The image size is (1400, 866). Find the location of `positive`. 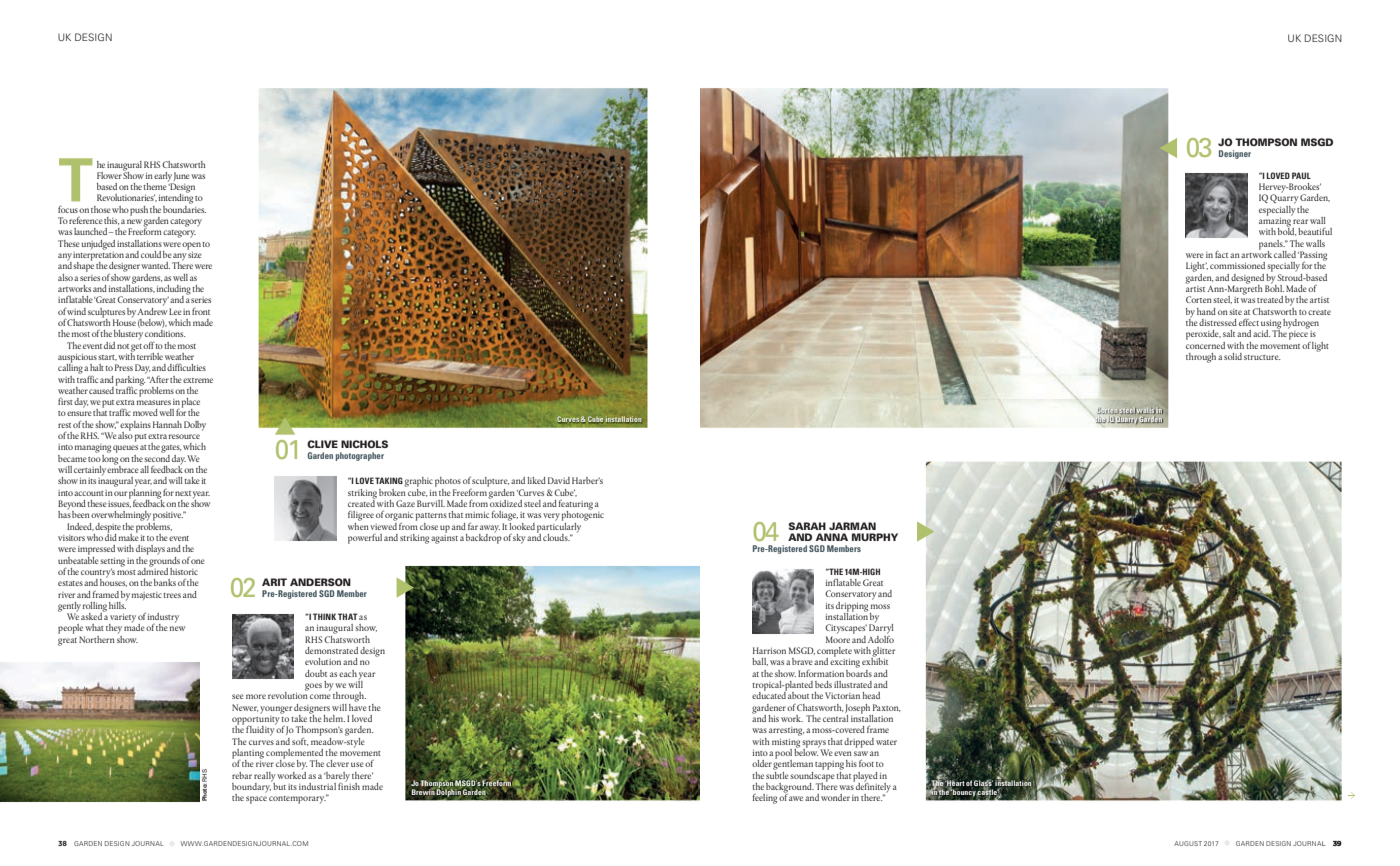

positive is located at coordinates (168, 516).
